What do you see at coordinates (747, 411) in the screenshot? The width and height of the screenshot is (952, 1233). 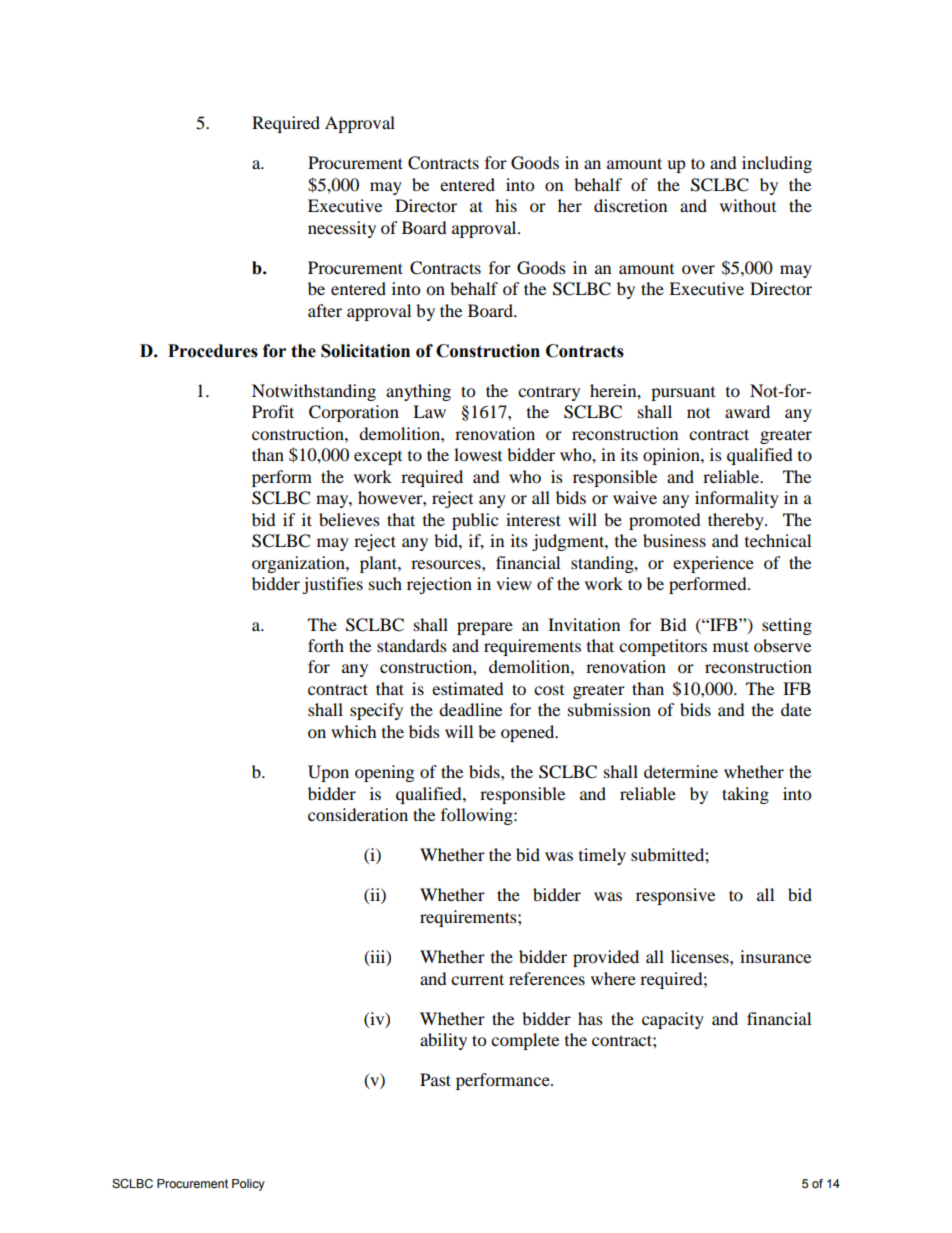 I see `award` at bounding box center [747, 411].
